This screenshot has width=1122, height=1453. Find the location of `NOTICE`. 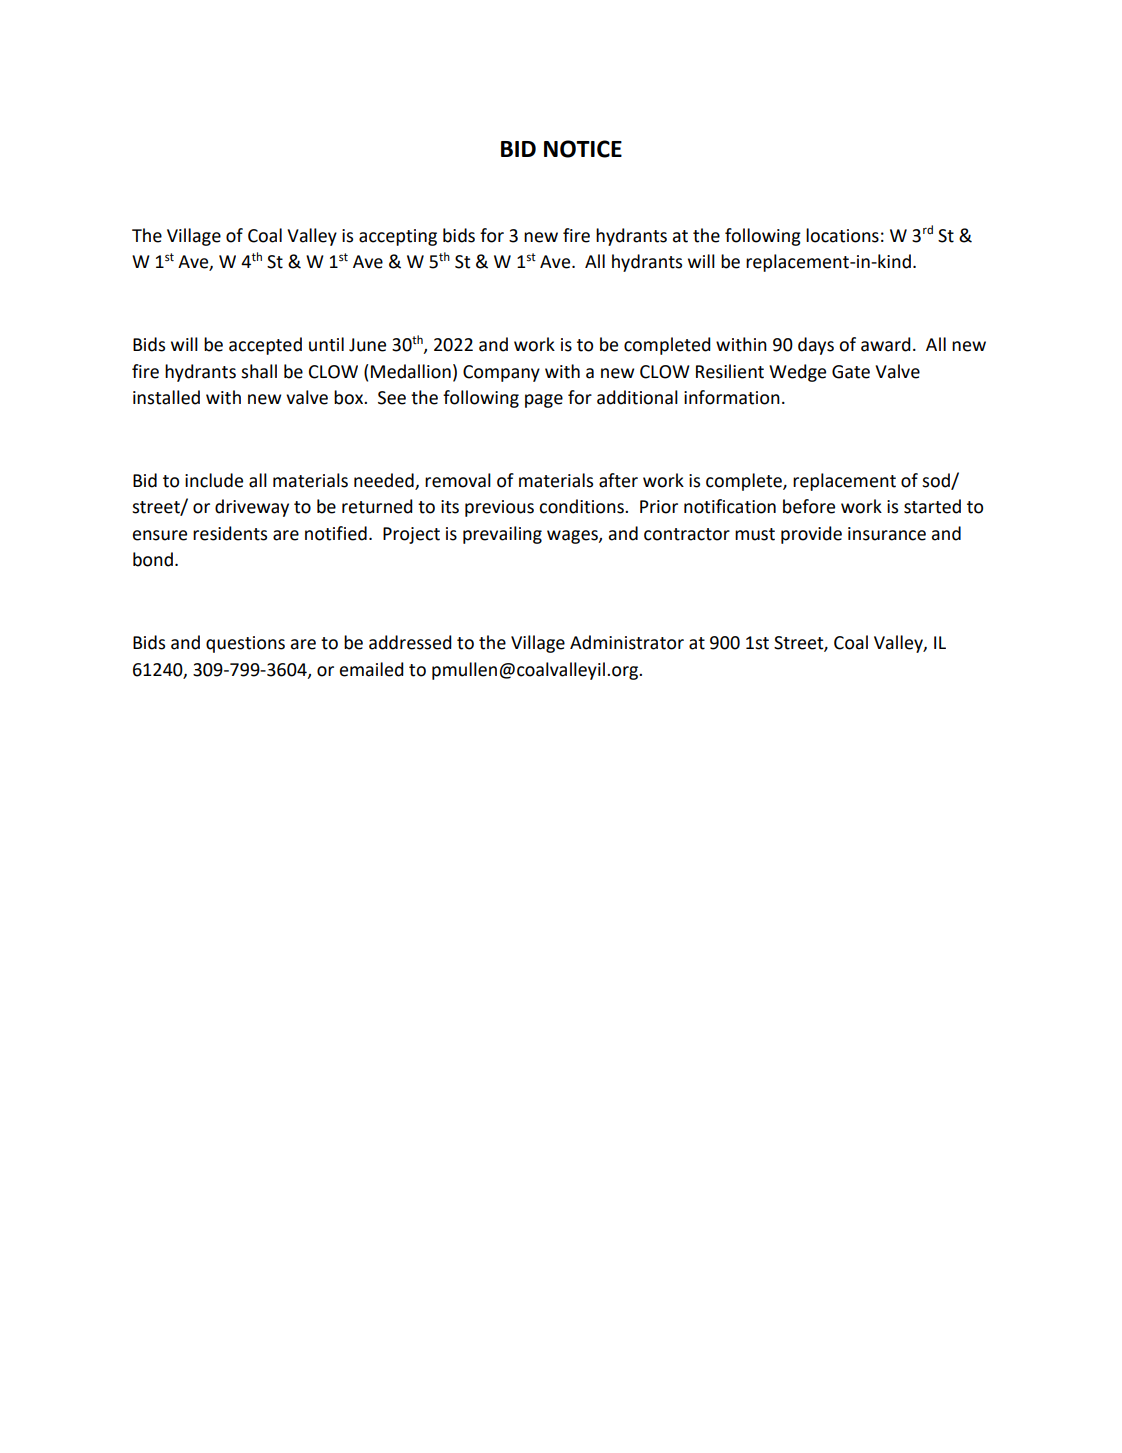

NOTICE is located at coordinates (583, 149).
